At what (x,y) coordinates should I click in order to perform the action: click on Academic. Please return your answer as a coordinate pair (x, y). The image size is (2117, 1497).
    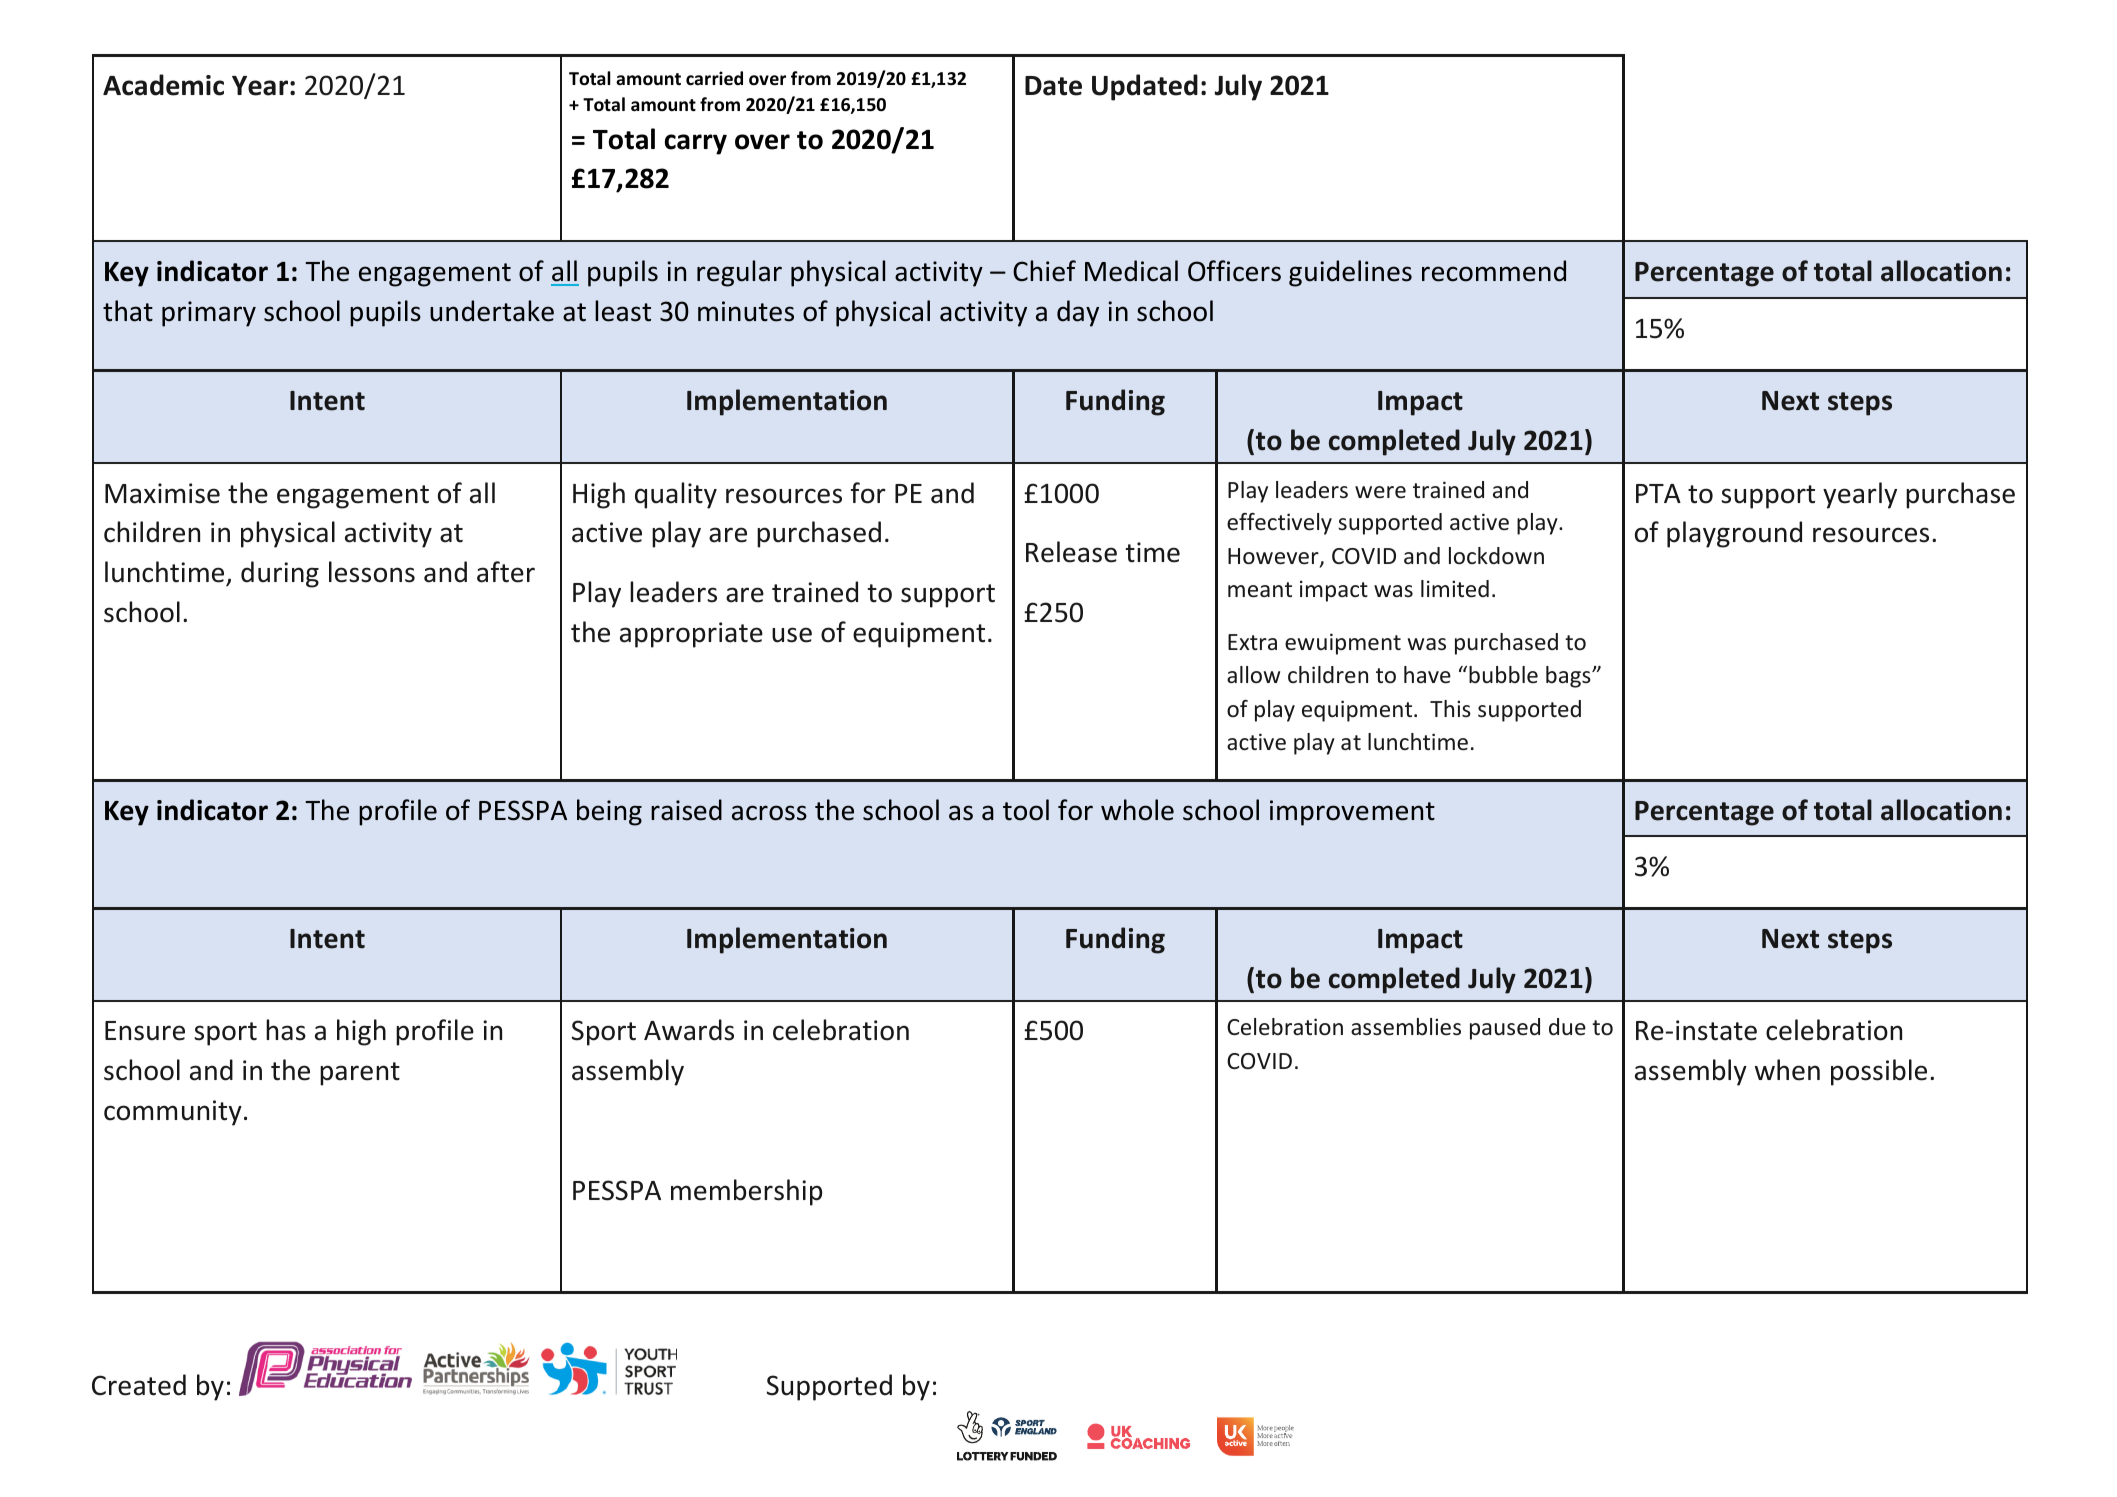
    Looking at the image, I should click on (163, 85).
